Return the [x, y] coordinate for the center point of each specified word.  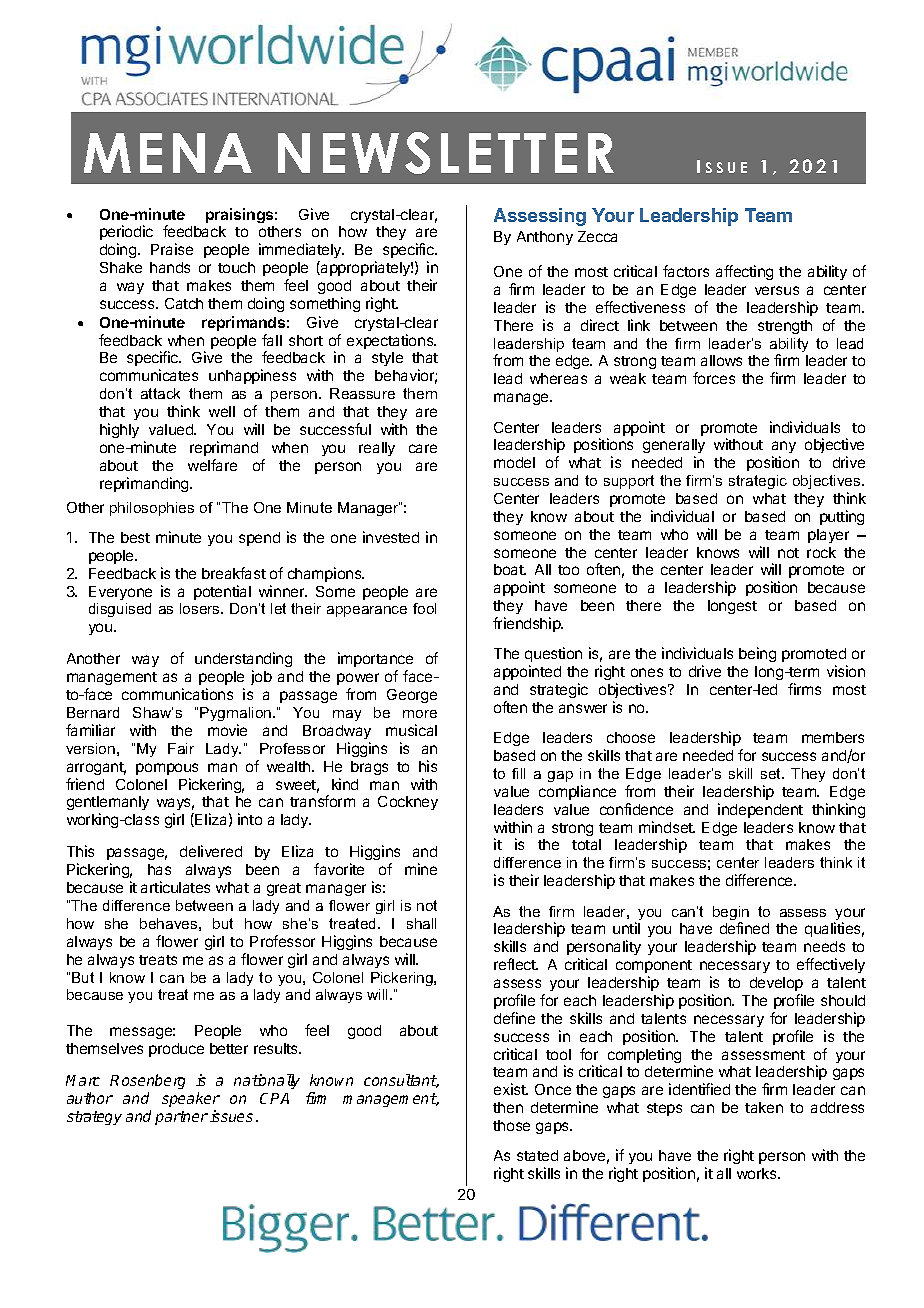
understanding [243, 661]
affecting [744, 272]
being [757, 654]
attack [160, 393]
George [412, 696]
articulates [175, 887]
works [758, 1173]
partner [181, 1118]
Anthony [545, 238]
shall [421, 923]
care [423, 448]
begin [731, 914]
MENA [168, 153]
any [784, 449]
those [511, 1125]
